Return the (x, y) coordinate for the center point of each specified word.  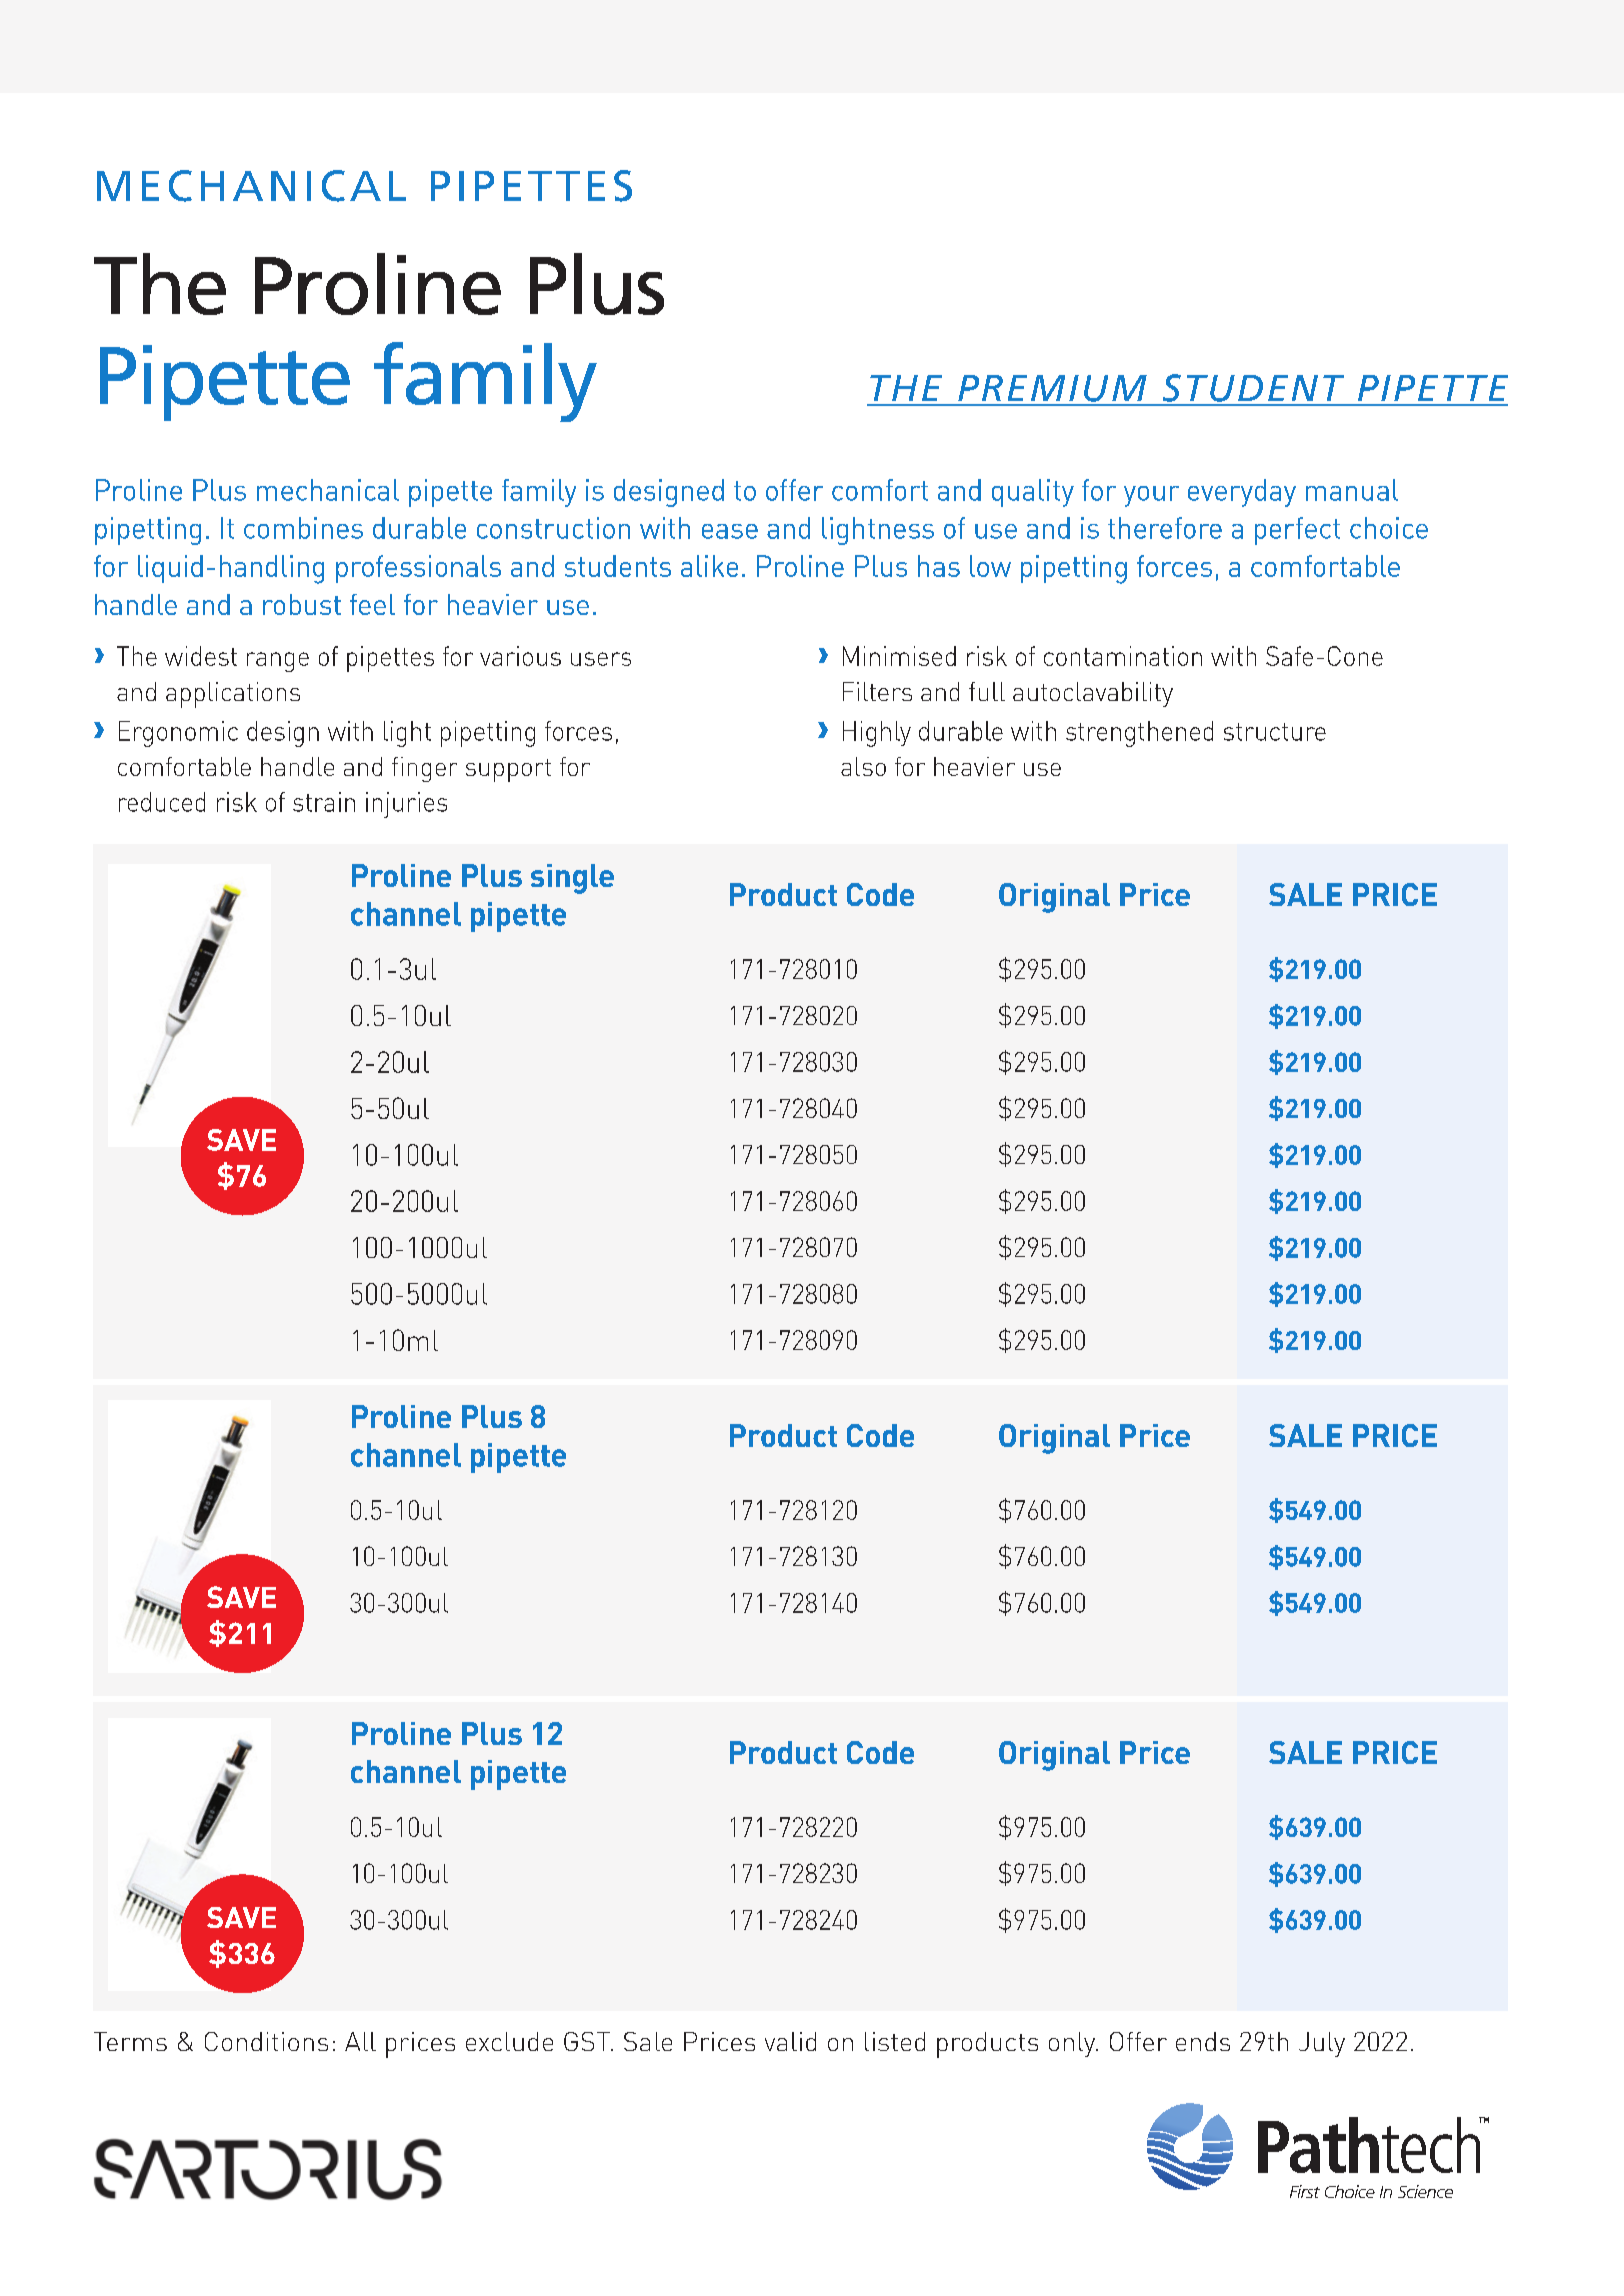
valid (790, 2041)
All (360, 2041)
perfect (1297, 531)
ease (730, 531)
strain (324, 802)
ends (1203, 2041)
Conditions (266, 2041)
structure (1275, 732)
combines (303, 528)
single (572, 879)
